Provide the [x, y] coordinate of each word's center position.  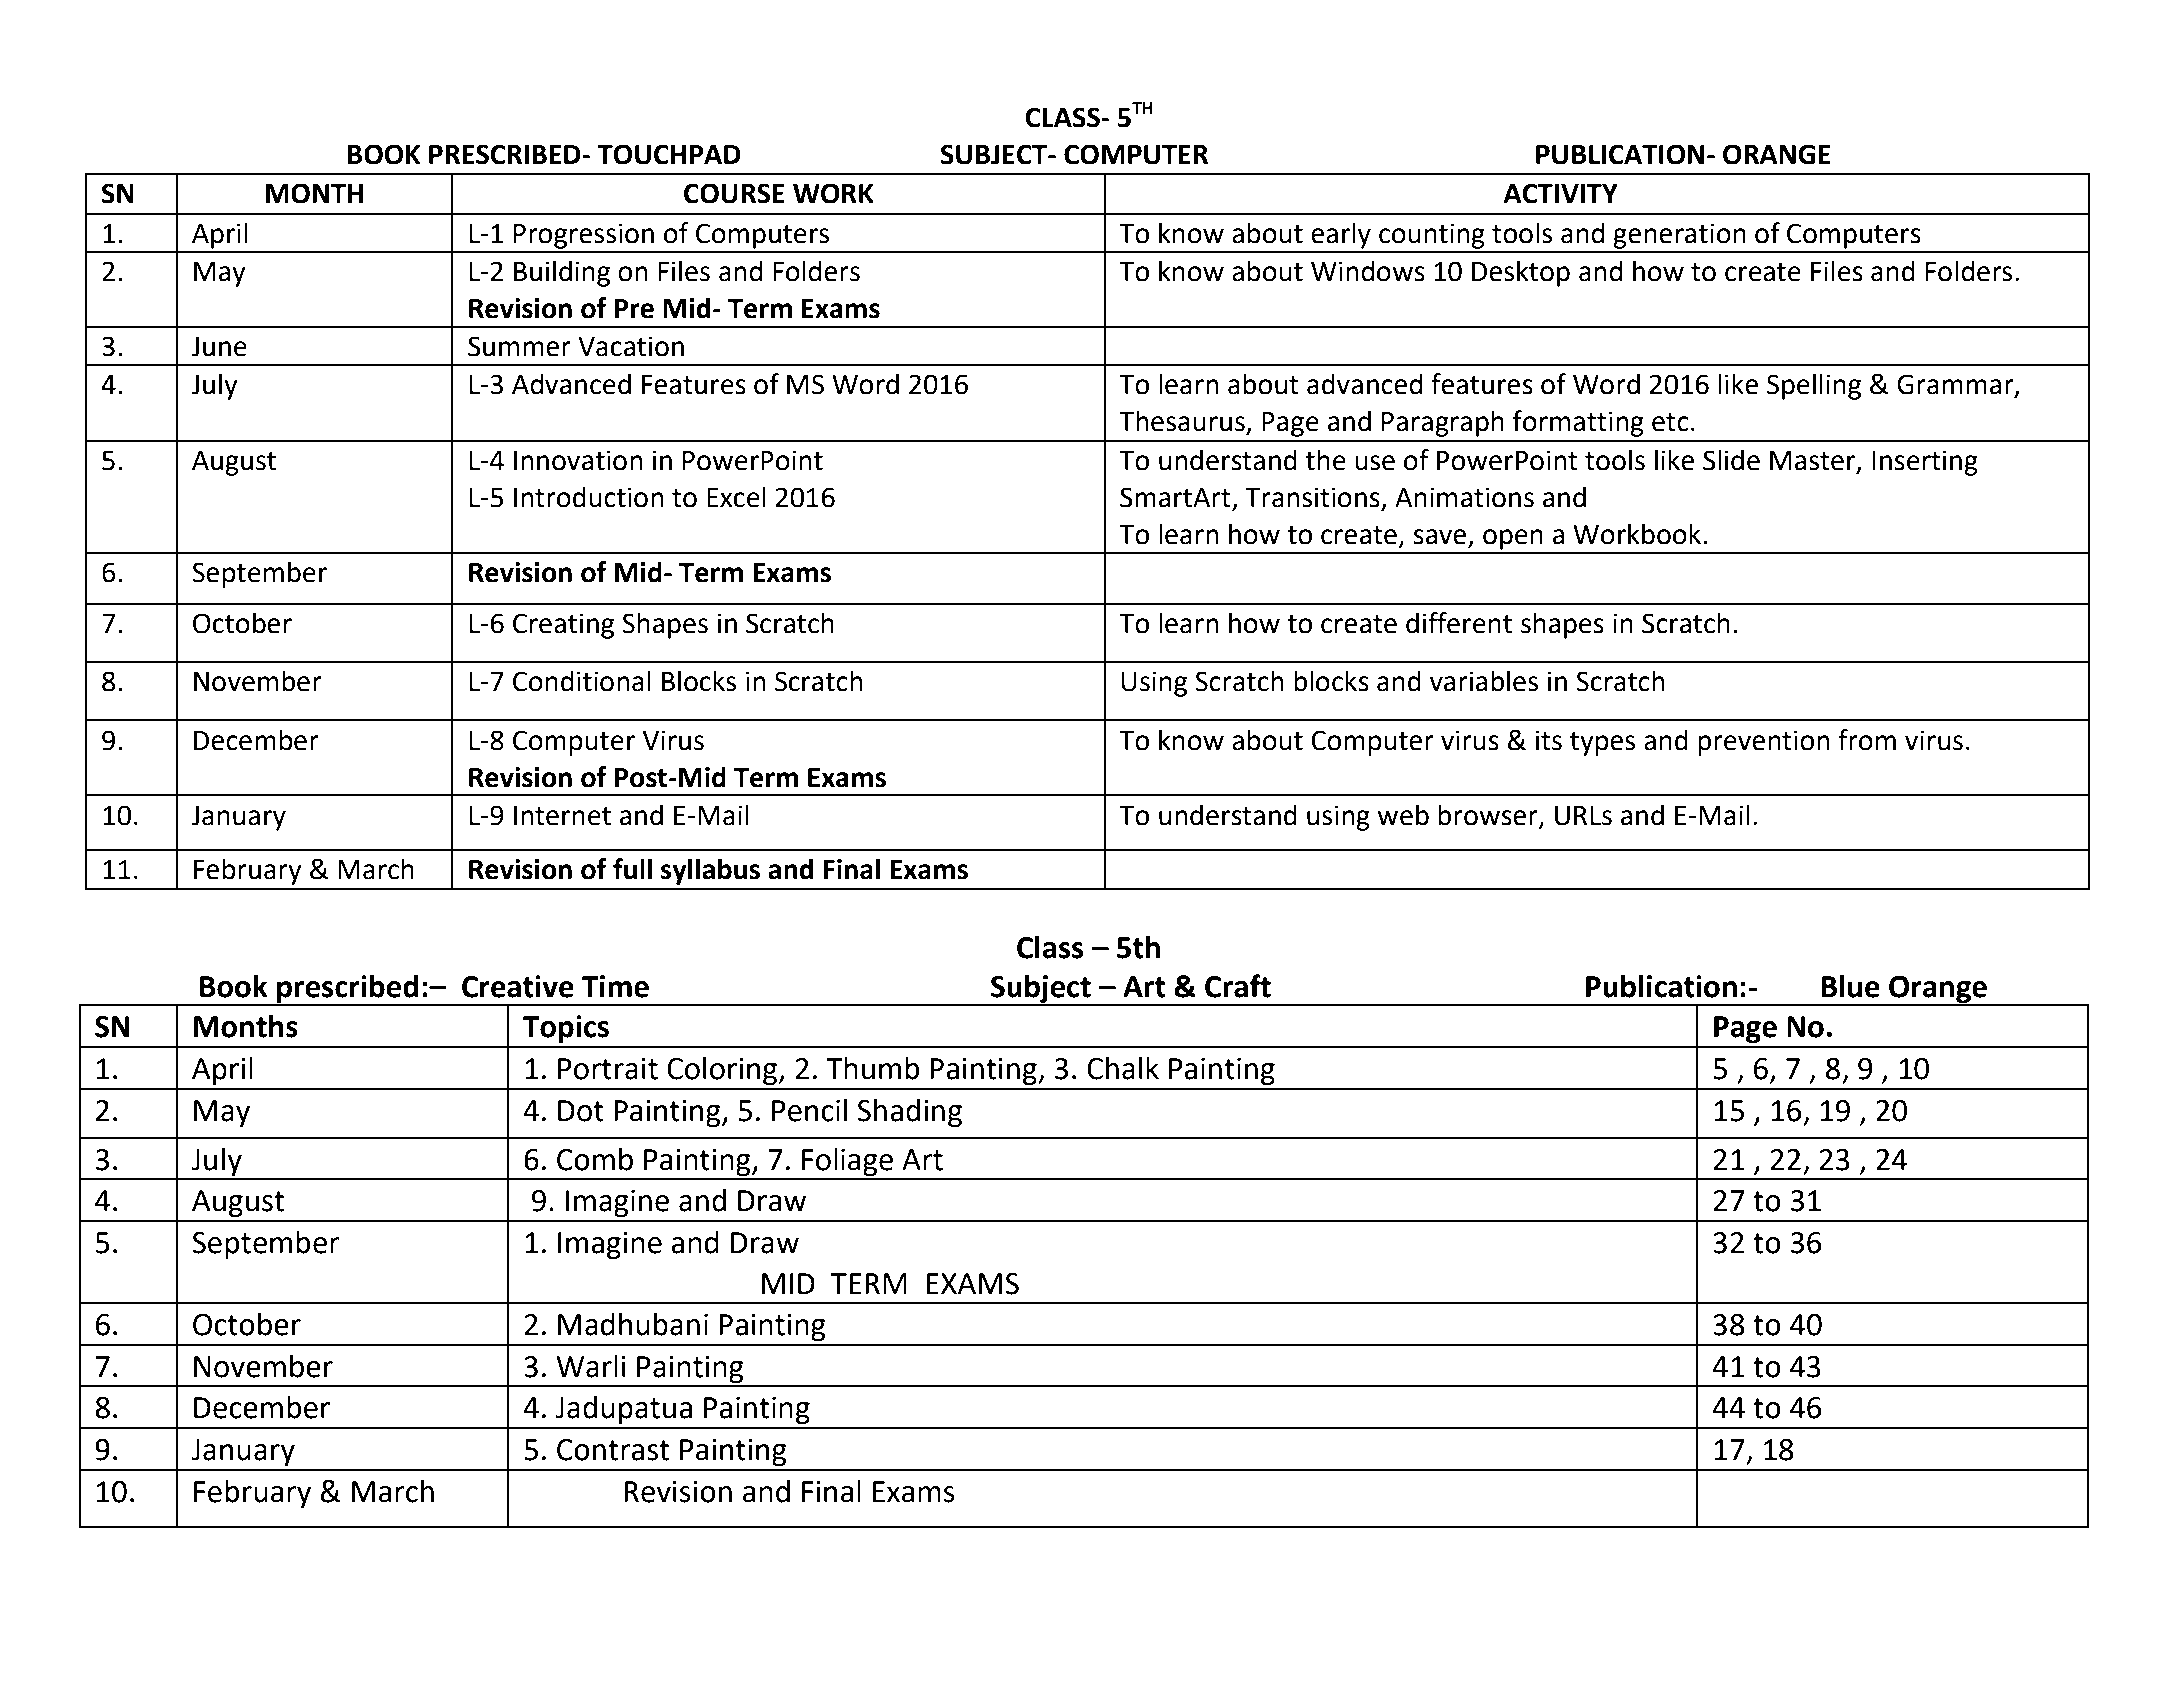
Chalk [1123, 1068]
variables [1483, 681]
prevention [1764, 743]
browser [1489, 816]
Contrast [613, 1450]
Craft [1238, 986]
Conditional [582, 681]
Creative [518, 986]
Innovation [578, 460]
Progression [583, 236]
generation [1679, 236]
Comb [595, 1159]
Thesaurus [1182, 421]
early [1341, 235]
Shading [909, 1113]
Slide [1731, 460]
